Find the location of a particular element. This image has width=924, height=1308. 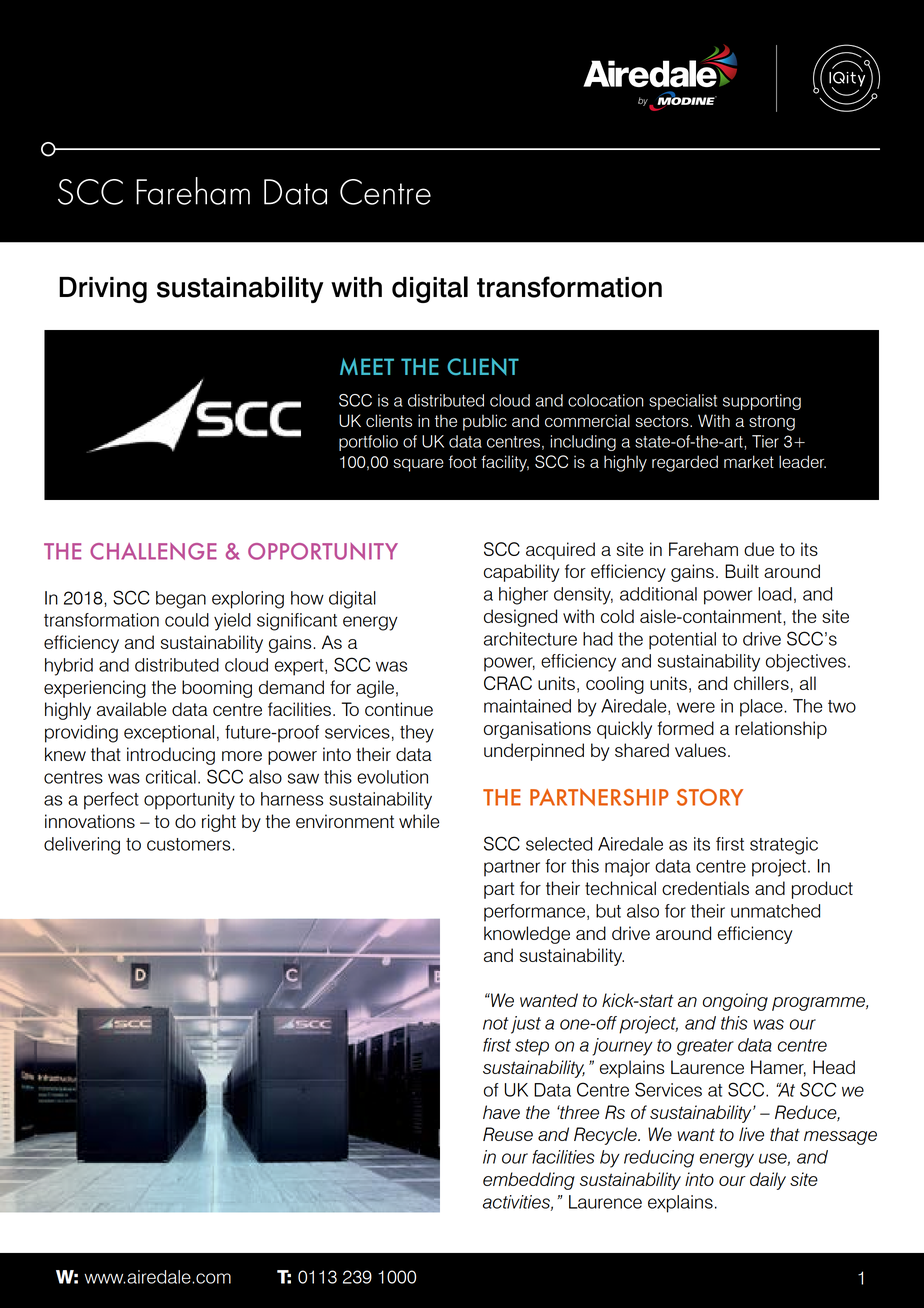

due is located at coordinates (759, 549).
